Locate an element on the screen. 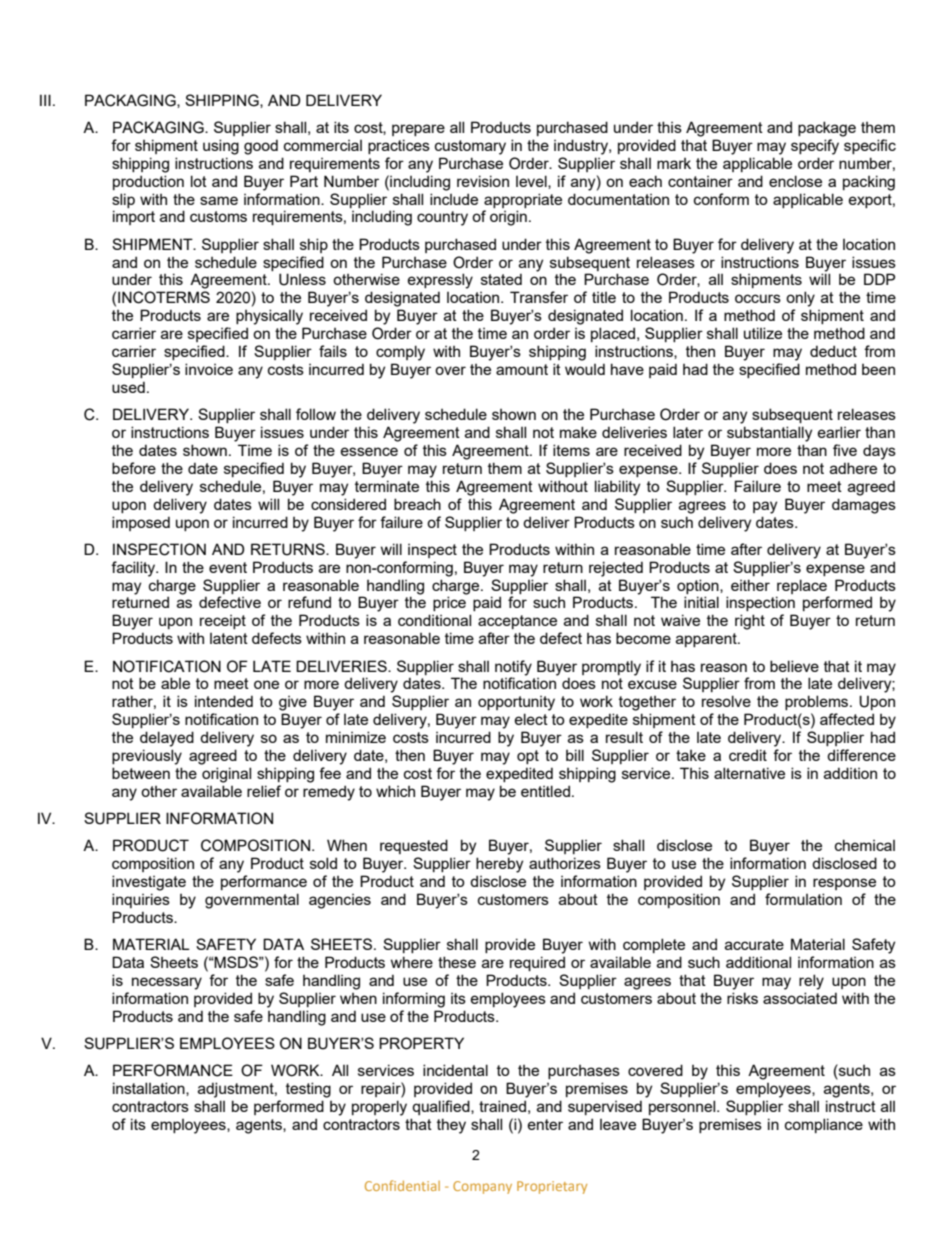 Image resolution: width=952 pixels, height=1233 pixels. believe is located at coordinates (794, 666).
